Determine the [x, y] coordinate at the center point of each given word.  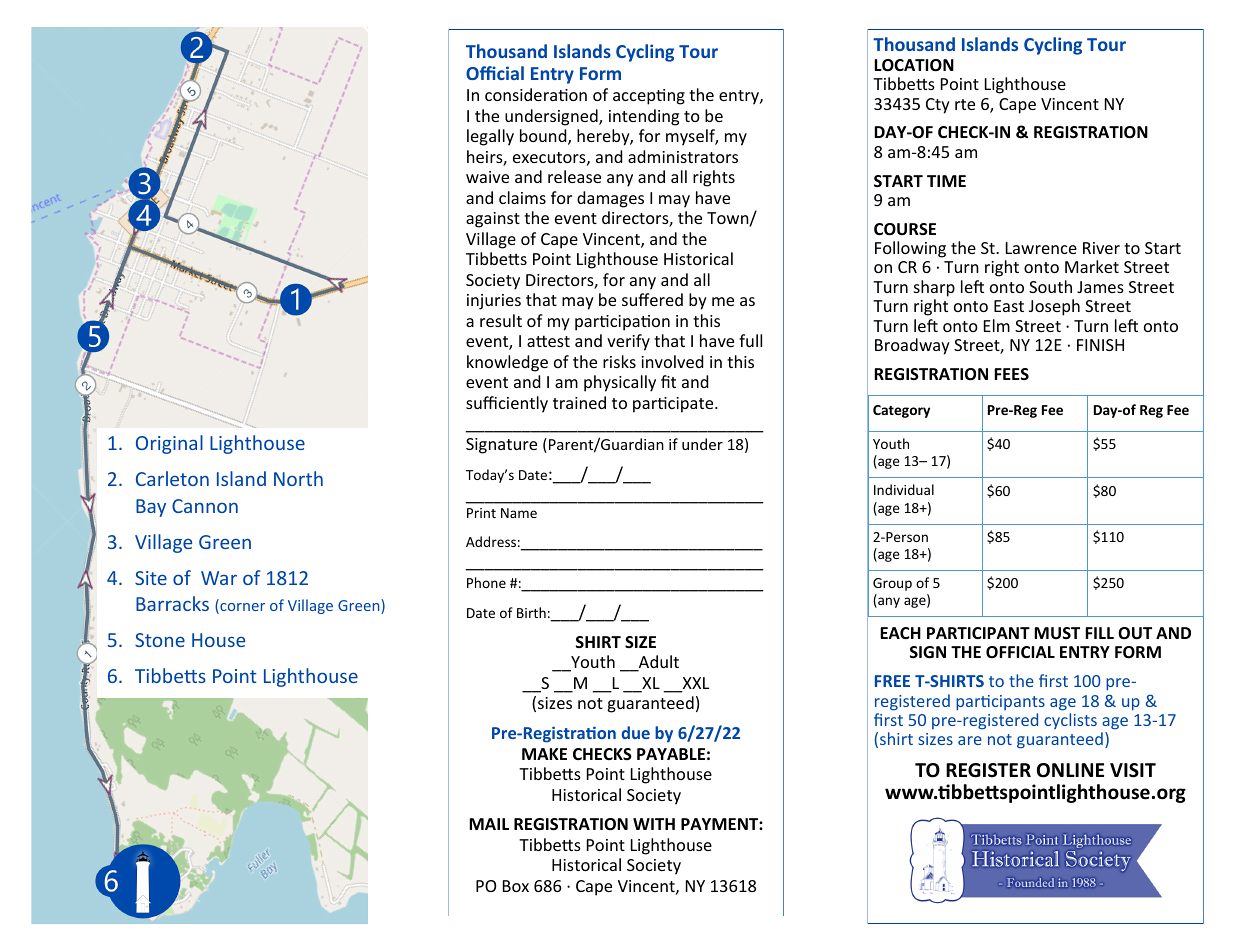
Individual [904, 489]
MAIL [489, 824]
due [635, 732]
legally [490, 137]
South [1050, 286]
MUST [1057, 633]
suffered [652, 299]
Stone [160, 640]
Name [519, 513]
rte [965, 104]
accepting [649, 97]
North [298, 478]
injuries [494, 302]
